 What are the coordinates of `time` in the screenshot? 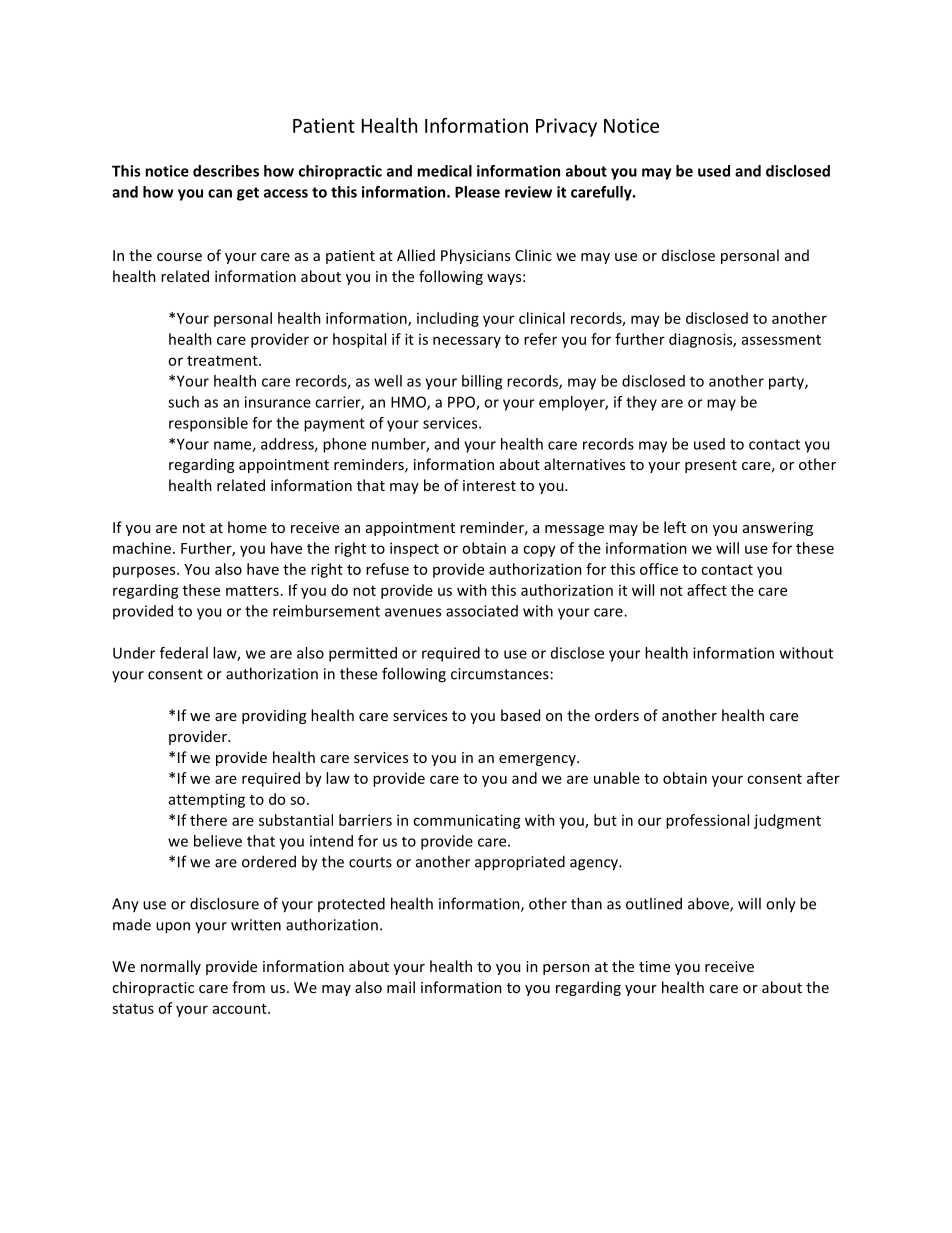 It's located at (654, 966).
